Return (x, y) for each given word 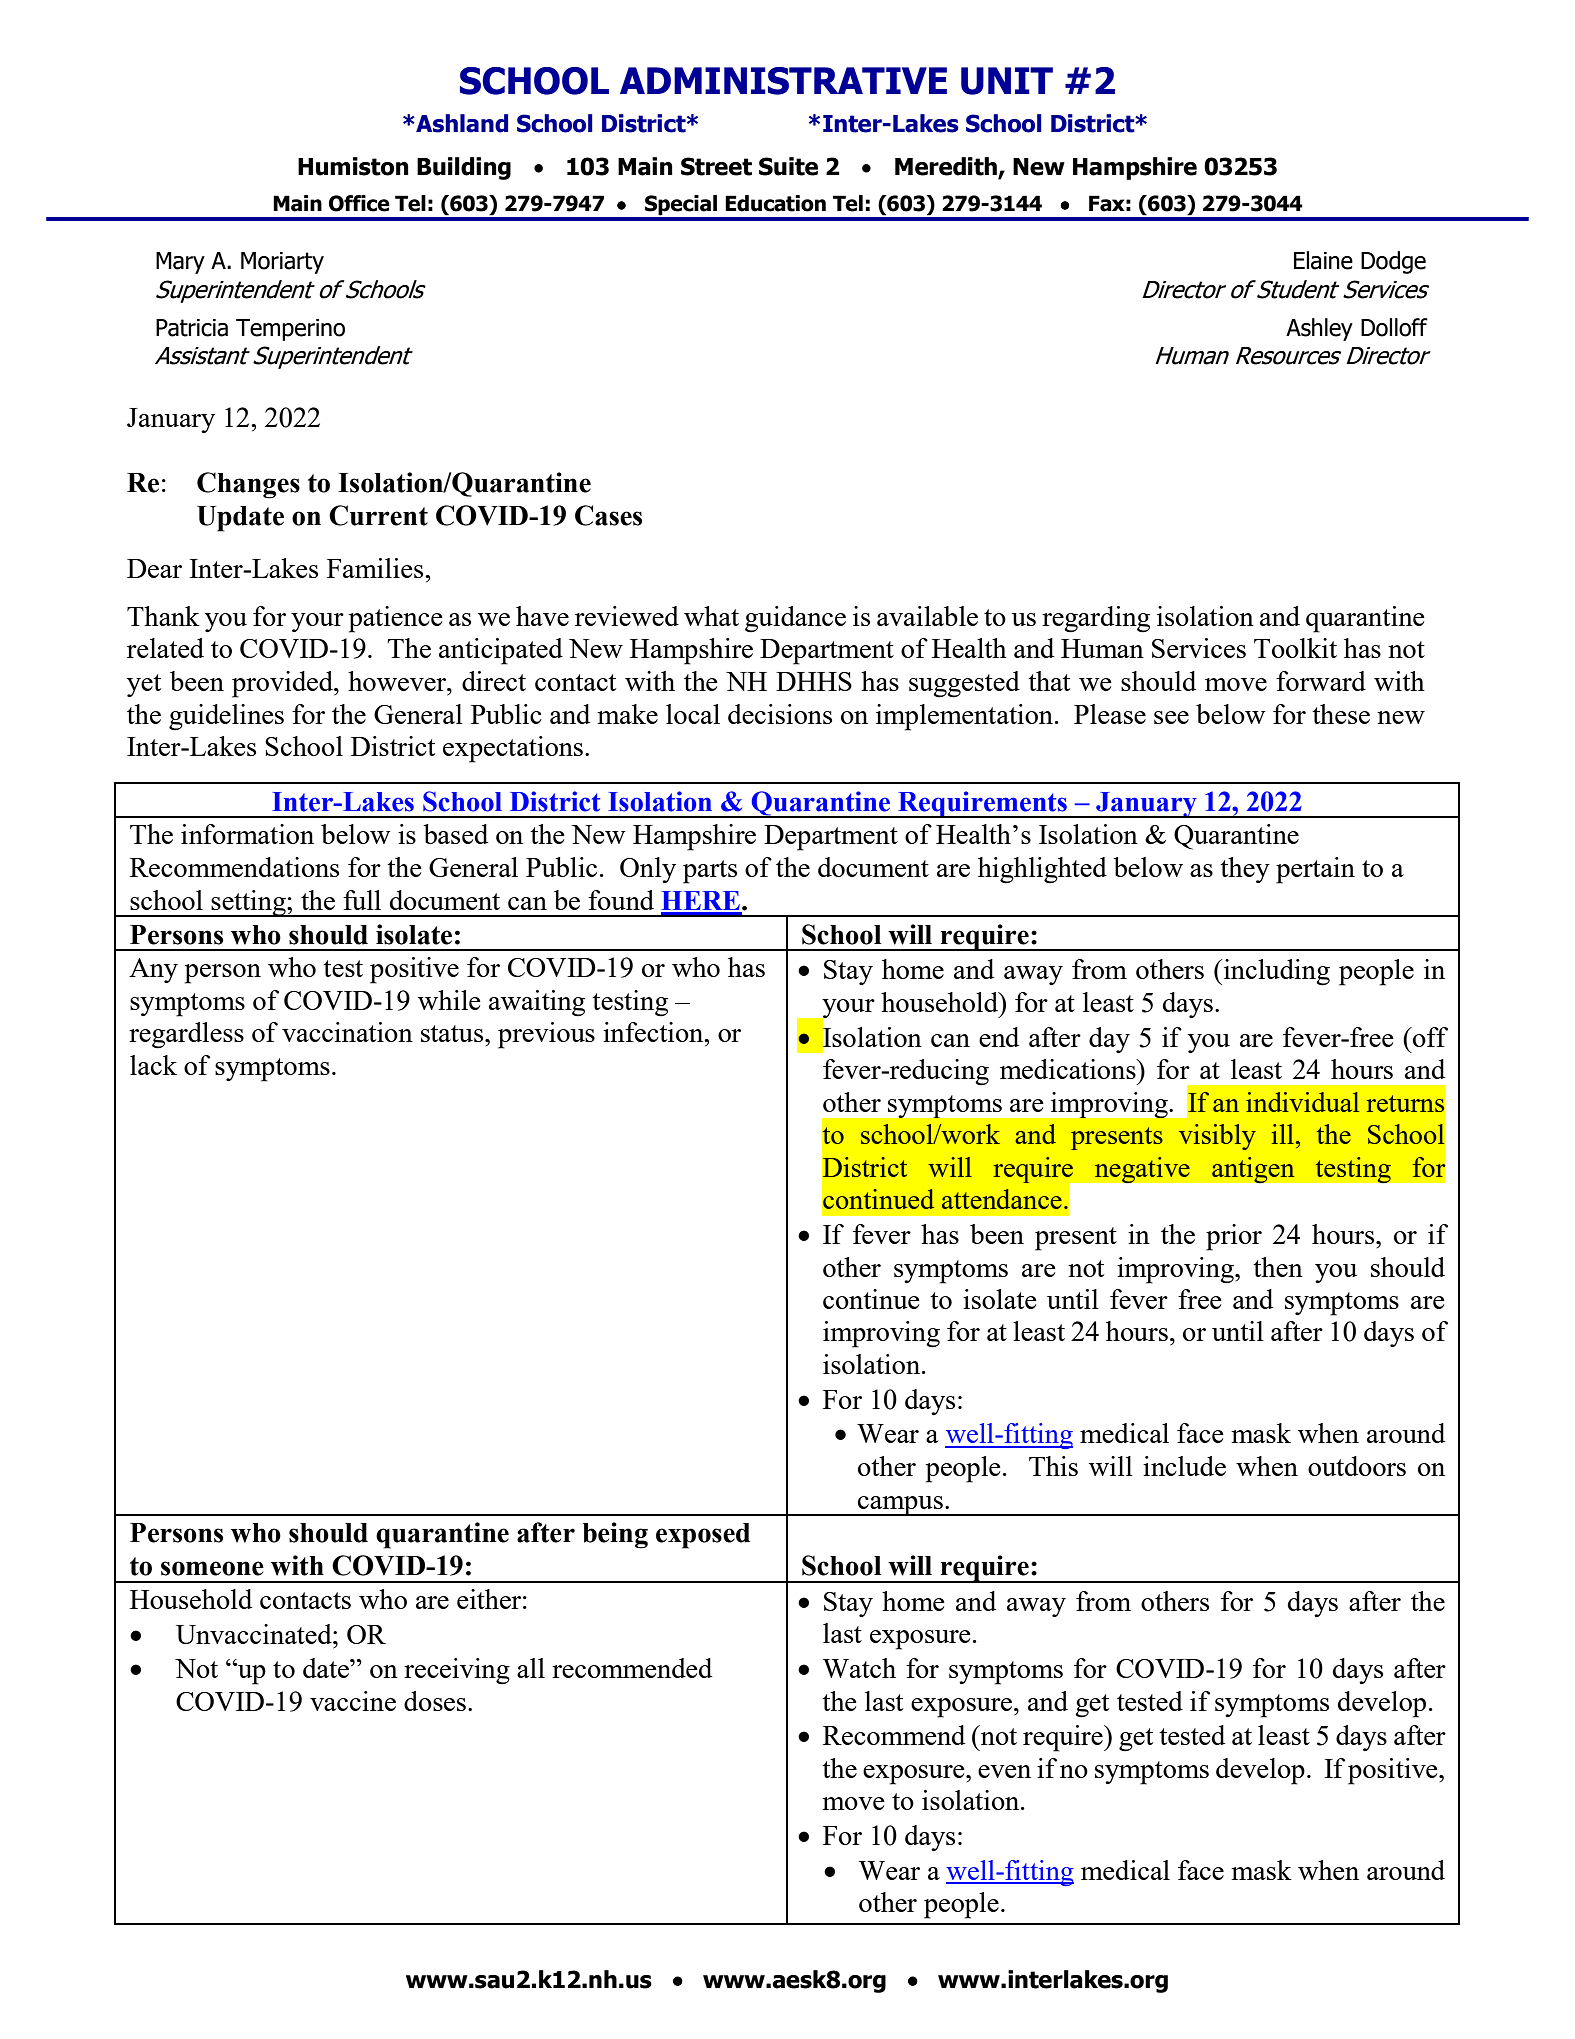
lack (153, 1065)
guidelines (226, 717)
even (1004, 1771)
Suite (788, 166)
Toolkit (1295, 648)
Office (359, 203)
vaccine (353, 1701)
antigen (1253, 1170)
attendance (1002, 1199)
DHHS (814, 681)
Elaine (1323, 260)
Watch (859, 1668)
